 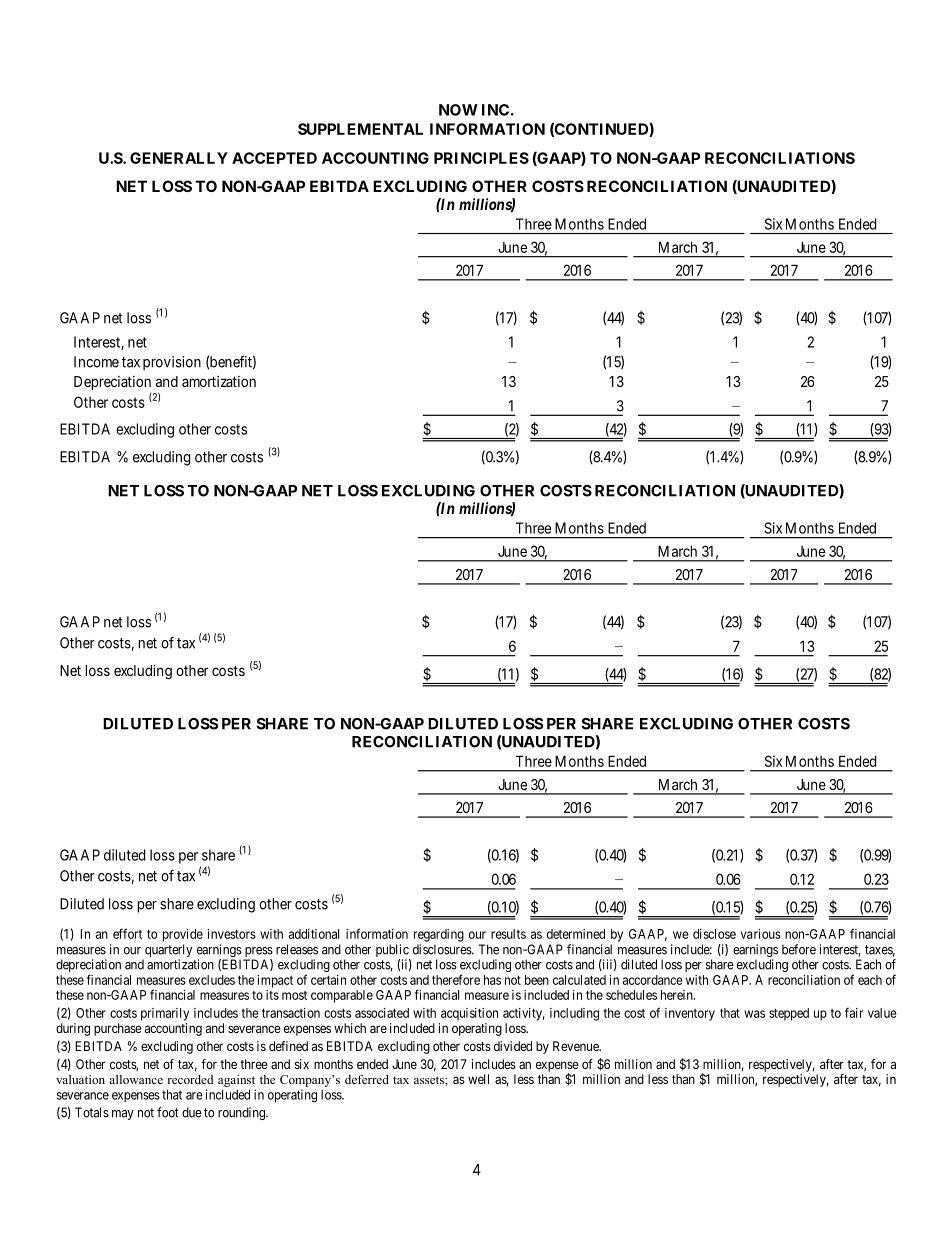 What do you see at coordinates (96, 362) in the page?
I see `Income` at bounding box center [96, 362].
